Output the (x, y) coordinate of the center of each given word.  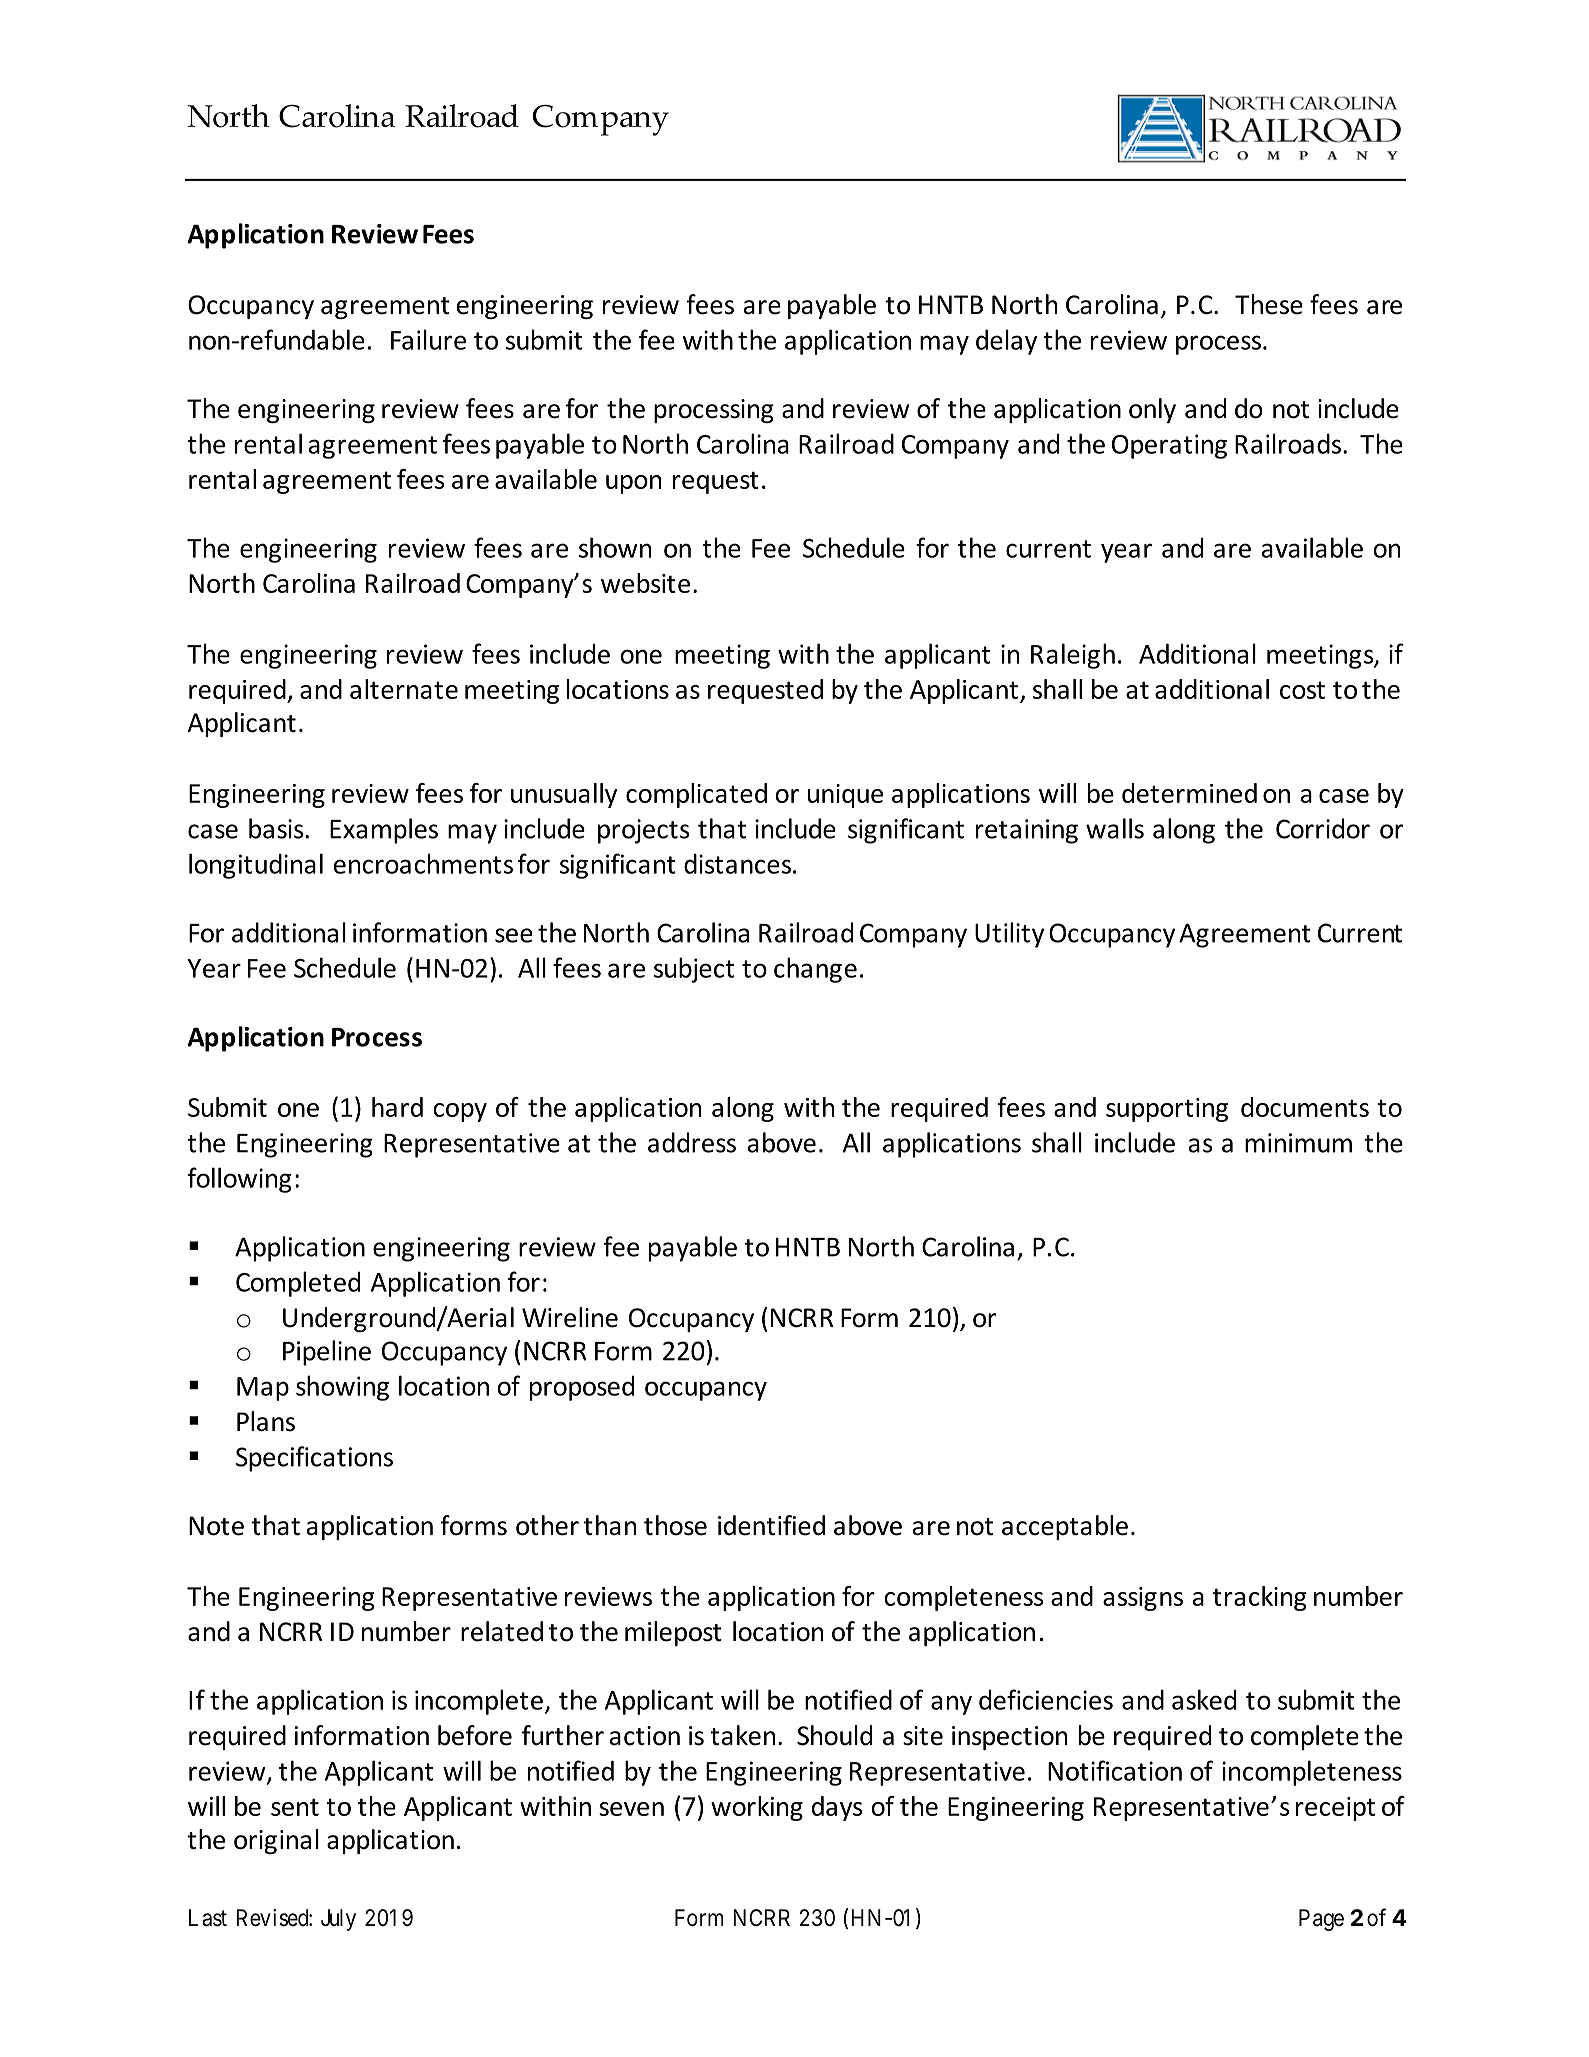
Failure (428, 339)
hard (397, 1107)
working (757, 1808)
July (338, 1920)
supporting (1167, 1110)
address (692, 1142)
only (1152, 410)
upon (633, 484)
